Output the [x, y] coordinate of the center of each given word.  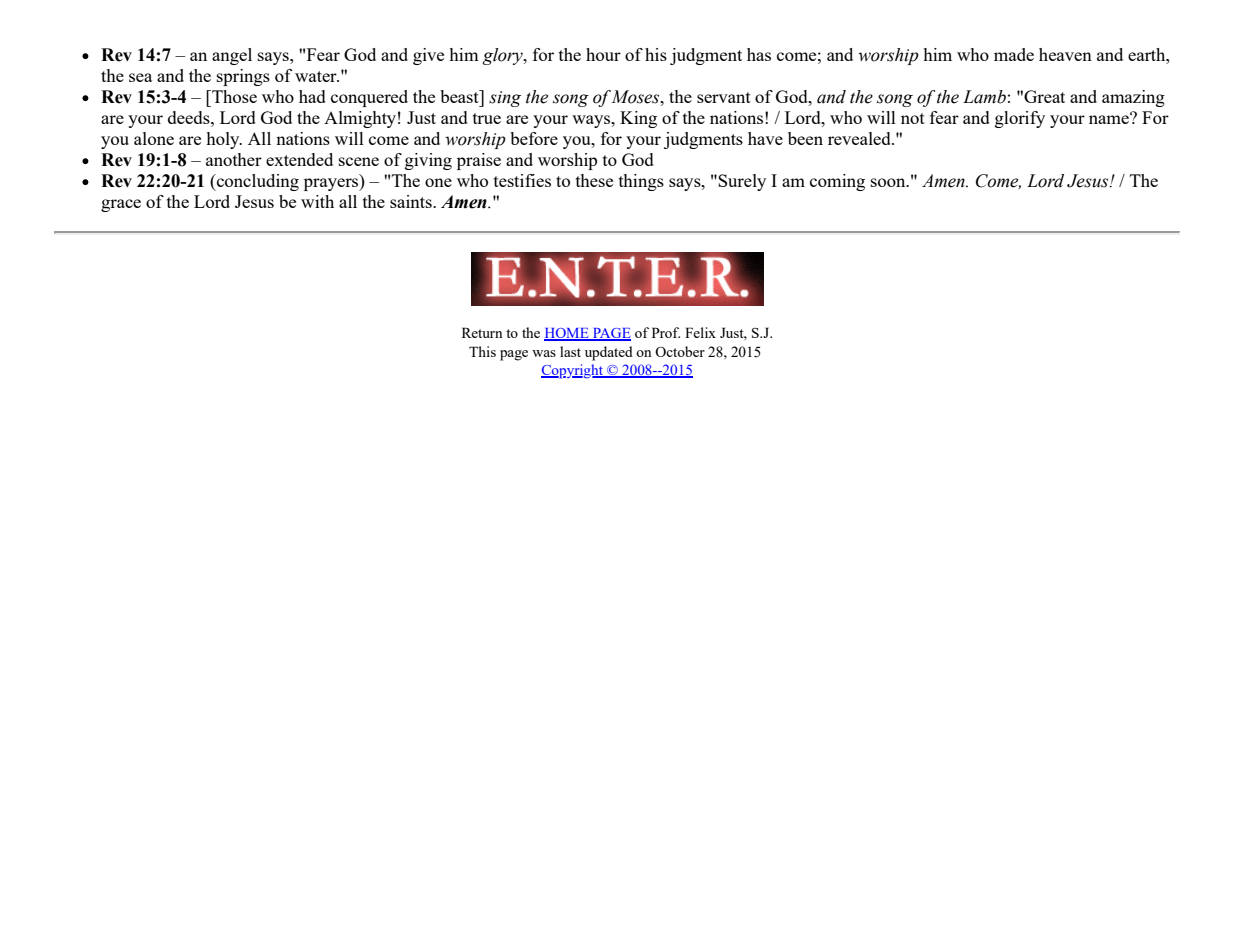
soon [889, 182]
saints [412, 201]
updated [609, 353]
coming [837, 182]
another [234, 159]
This [482, 351]
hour [603, 54]
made [1014, 54]
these [594, 180]
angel [232, 56]
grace [121, 205]
